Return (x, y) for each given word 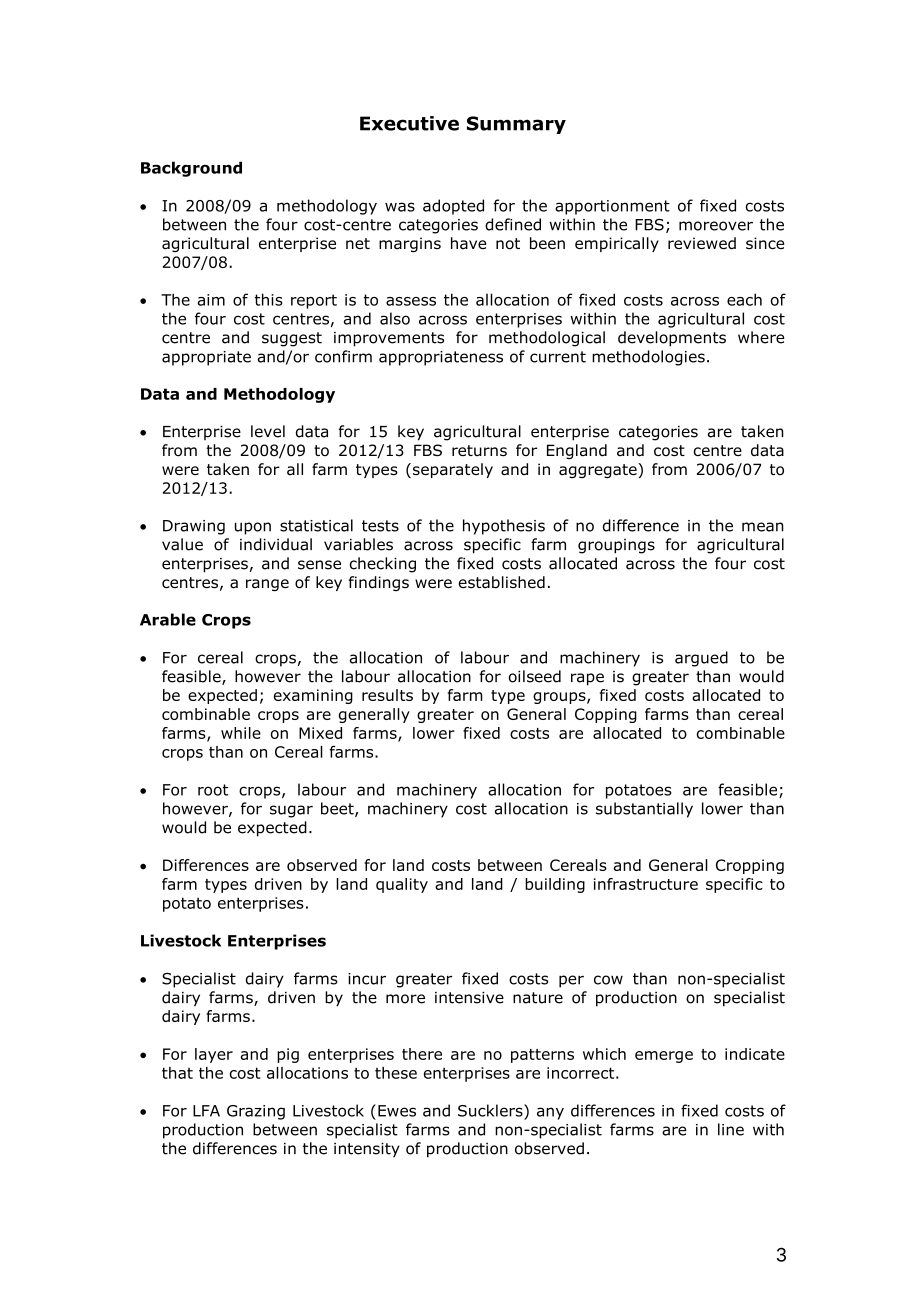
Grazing (256, 1112)
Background (191, 169)
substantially (644, 810)
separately (453, 470)
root (213, 790)
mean (763, 527)
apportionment (612, 207)
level (268, 431)
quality (402, 885)
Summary (516, 125)
